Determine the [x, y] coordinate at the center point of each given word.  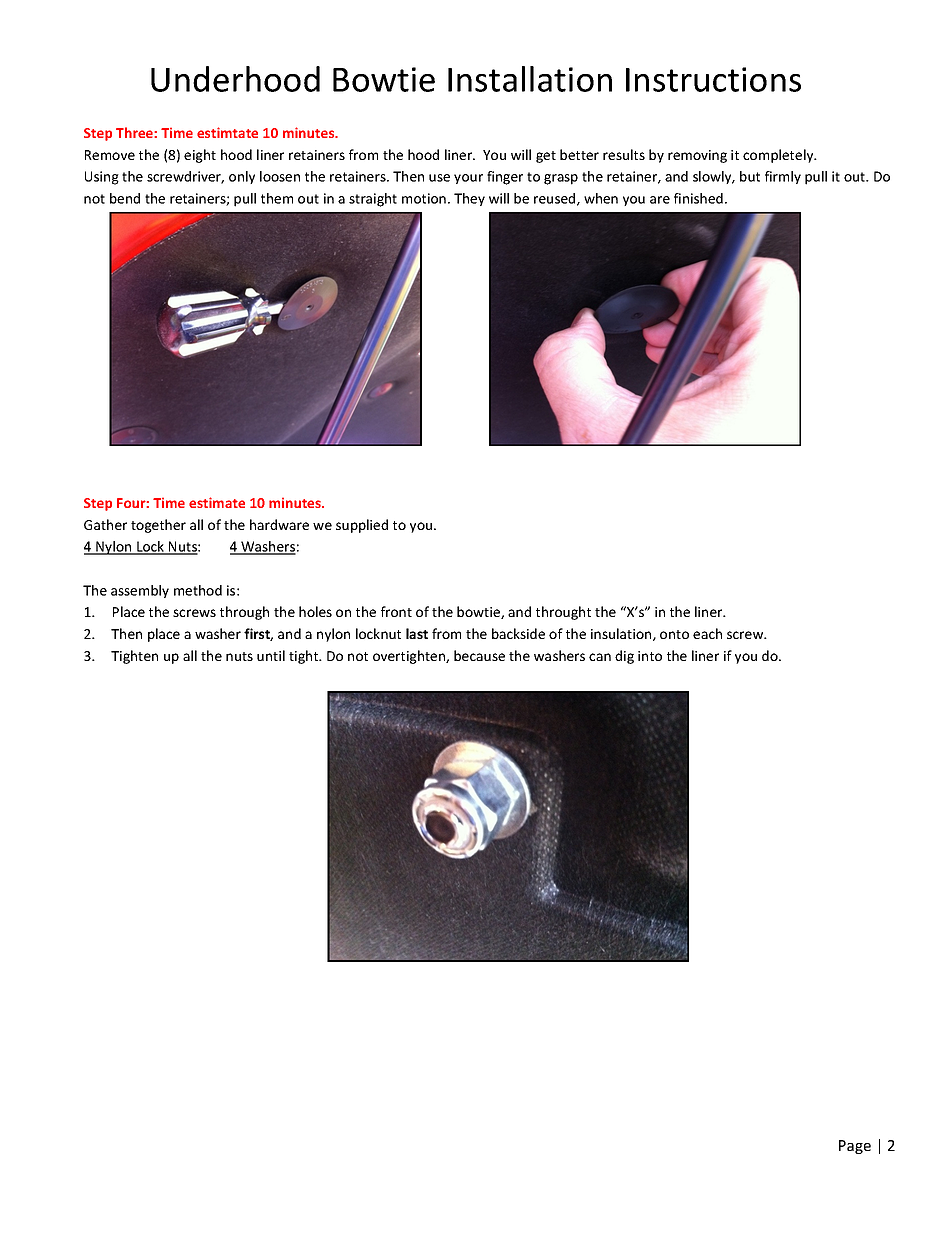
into [650, 656]
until [271, 655]
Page [855, 1147]
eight [200, 156]
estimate [217, 502]
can [600, 657]
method [198, 590]
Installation [530, 79]
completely [779, 156]
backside [518, 633]
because [479, 655]
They [469, 199]
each [707, 633]
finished [698, 198]
